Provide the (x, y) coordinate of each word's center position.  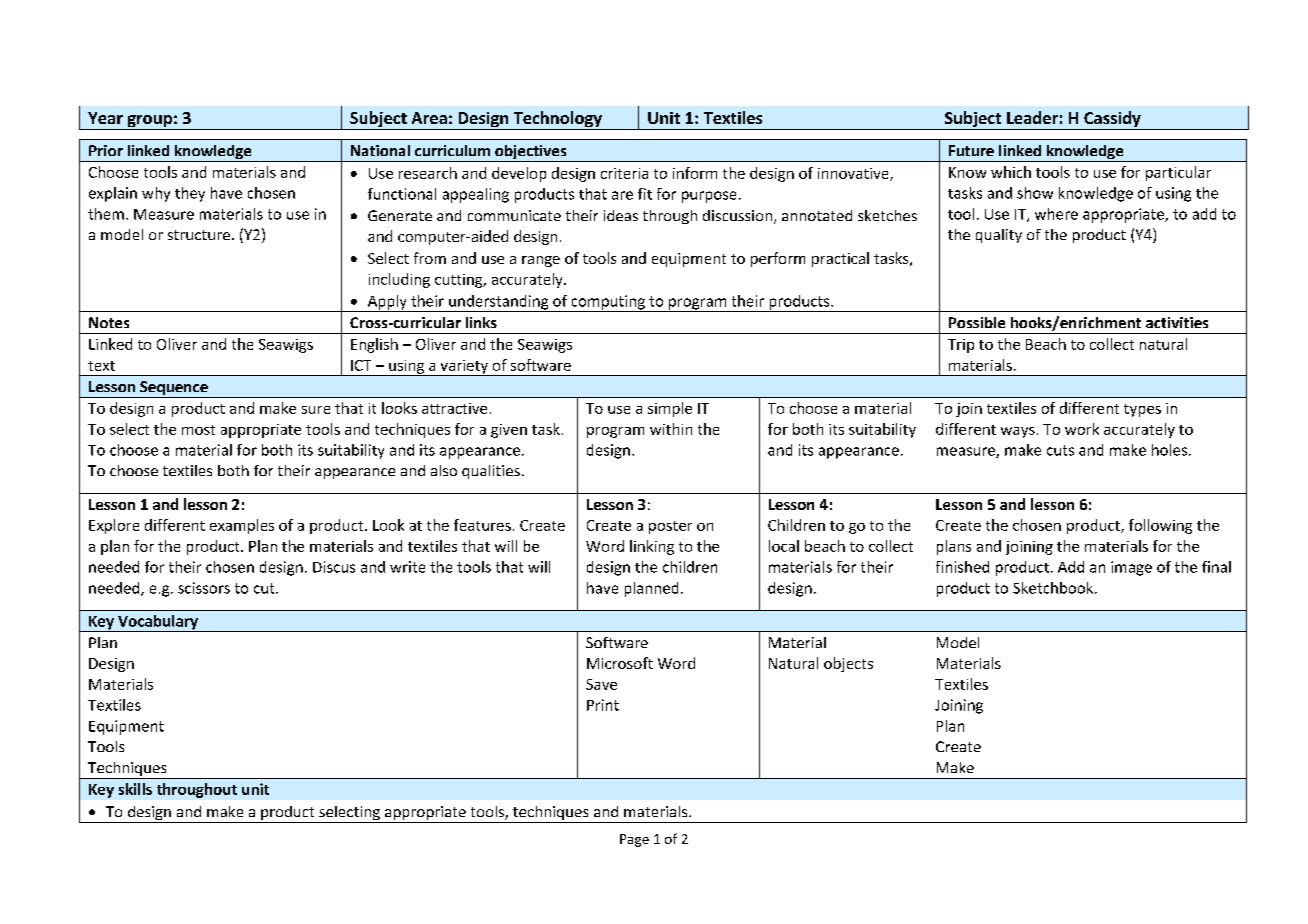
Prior (106, 150)
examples (242, 526)
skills (135, 789)
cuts (1060, 450)
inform (695, 173)
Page (634, 840)
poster (670, 527)
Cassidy (1112, 120)
